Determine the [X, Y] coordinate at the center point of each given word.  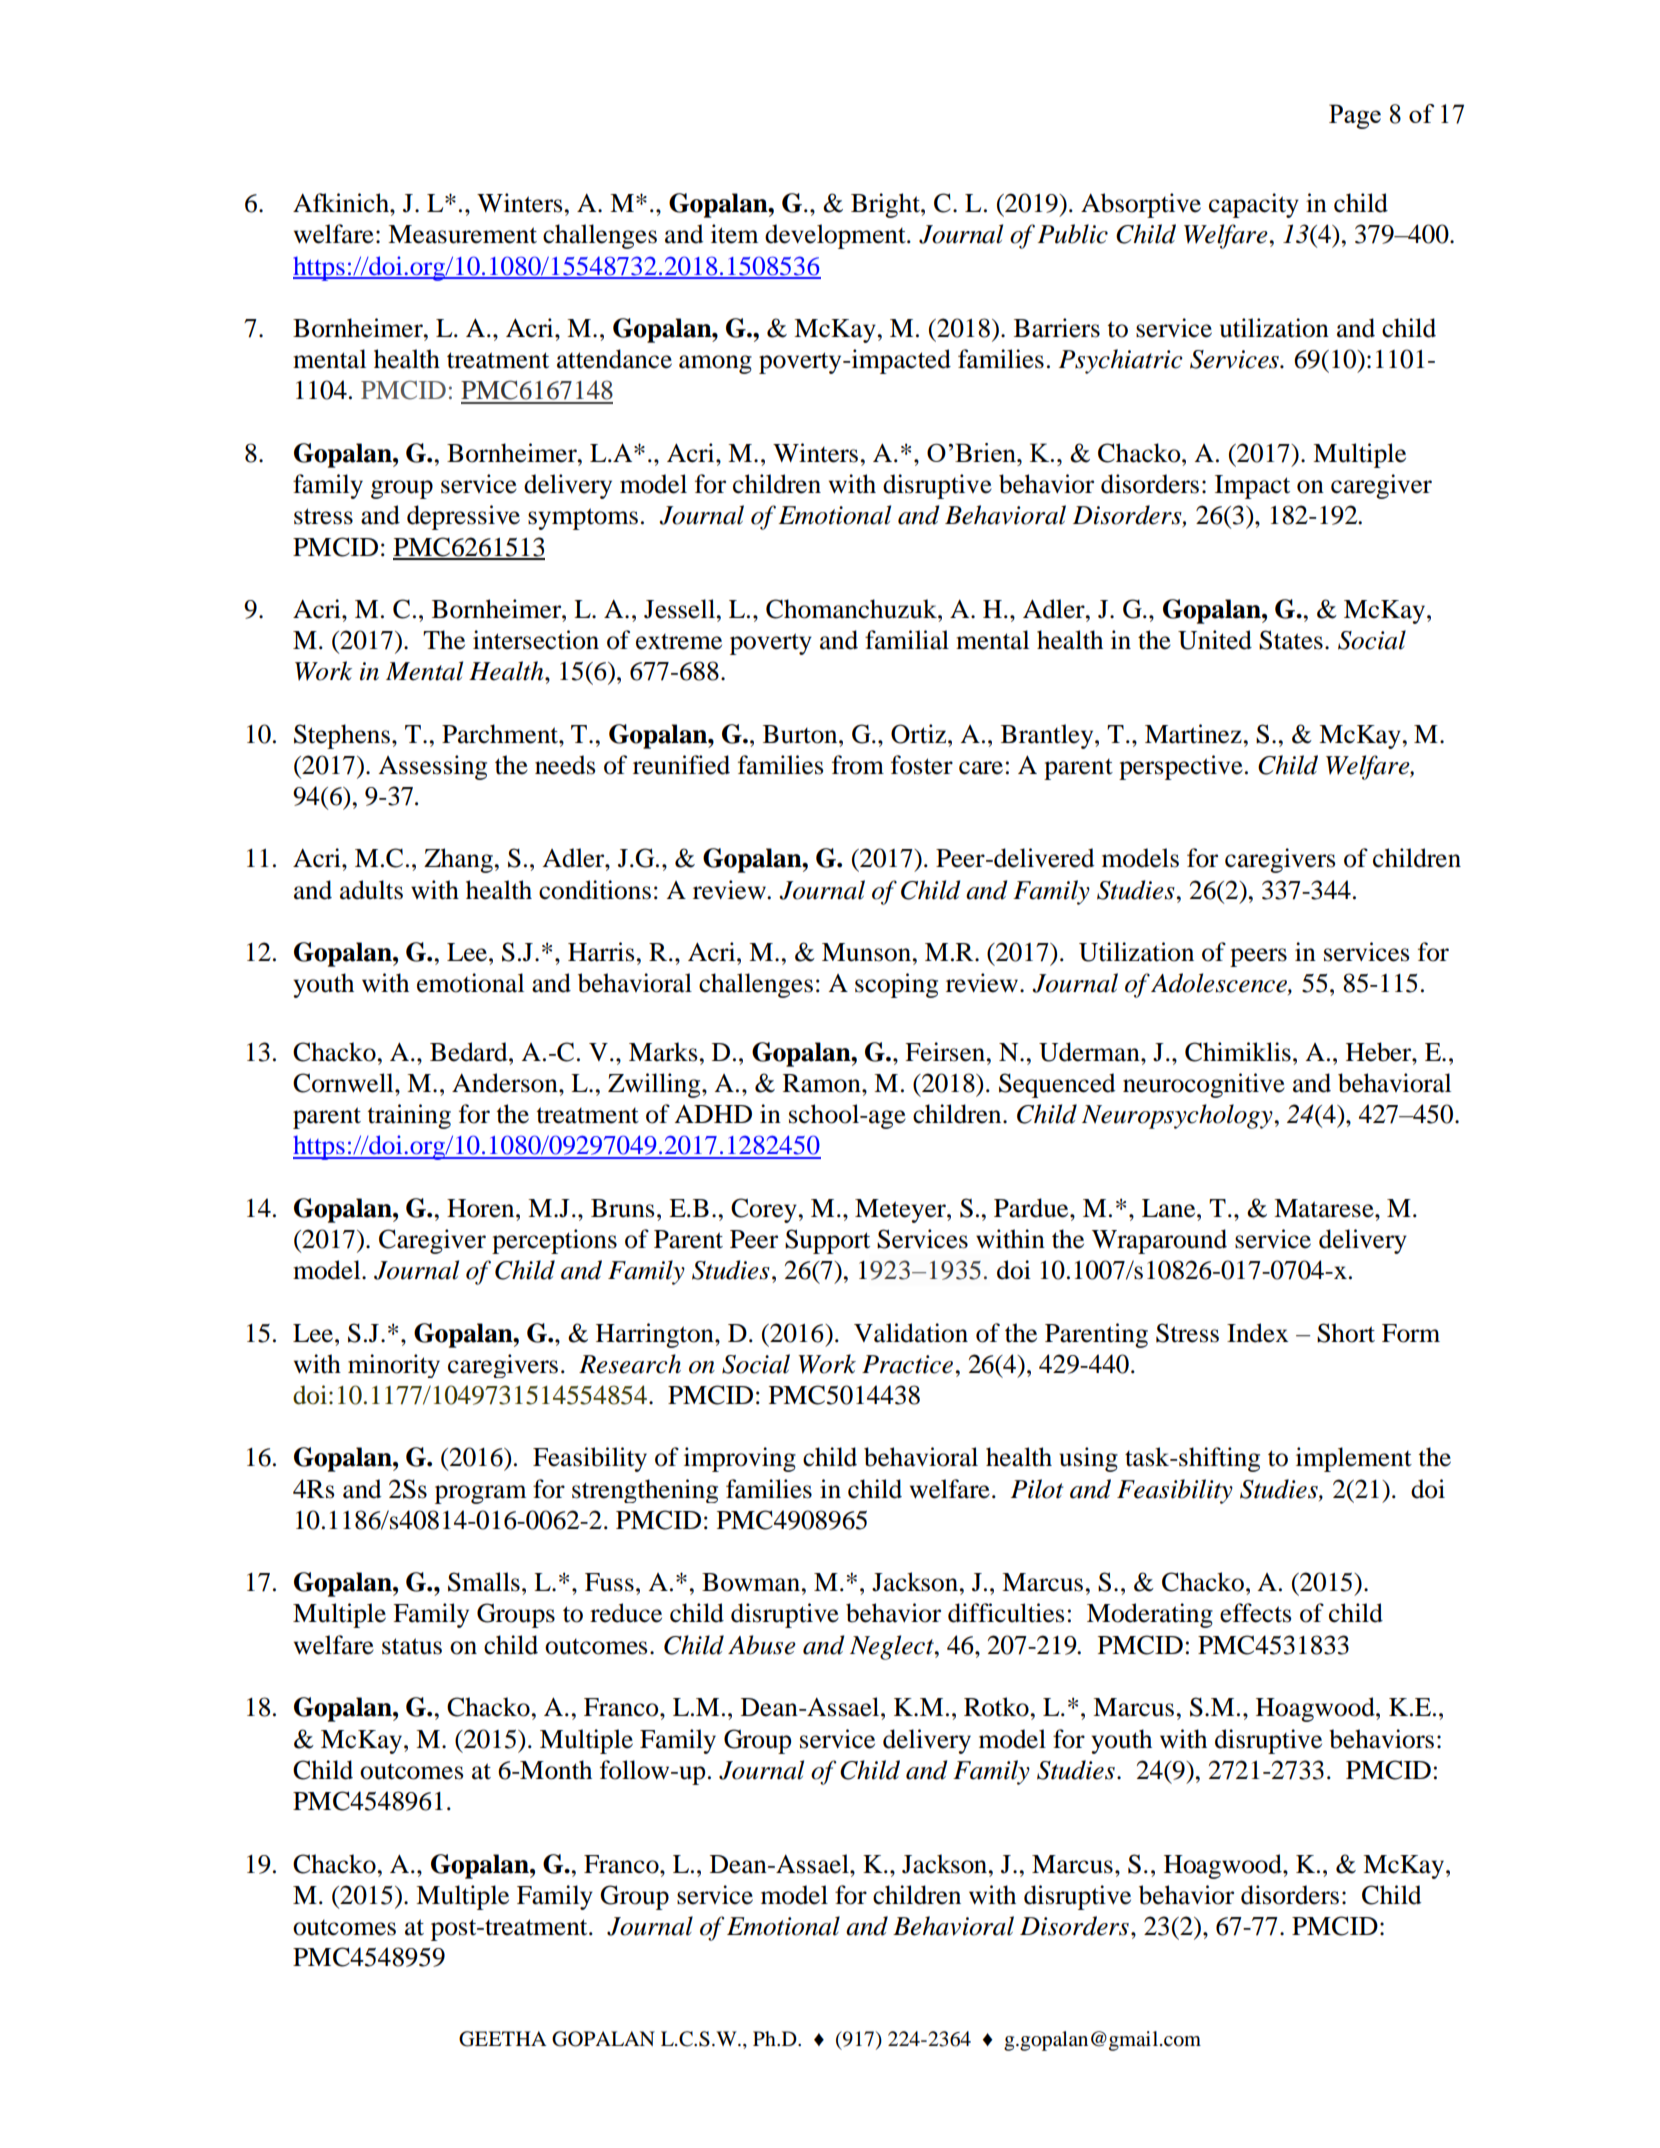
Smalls [484, 1582]
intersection [536, 640]
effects [1255, 1613]
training [409, 1116]
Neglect [893, 1647]
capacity [1254, 205]
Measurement [462, 234]
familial [907, 640]
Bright [886, 205]
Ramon [823, 1083]
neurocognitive [1204, 1085]
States [1291, 640]
